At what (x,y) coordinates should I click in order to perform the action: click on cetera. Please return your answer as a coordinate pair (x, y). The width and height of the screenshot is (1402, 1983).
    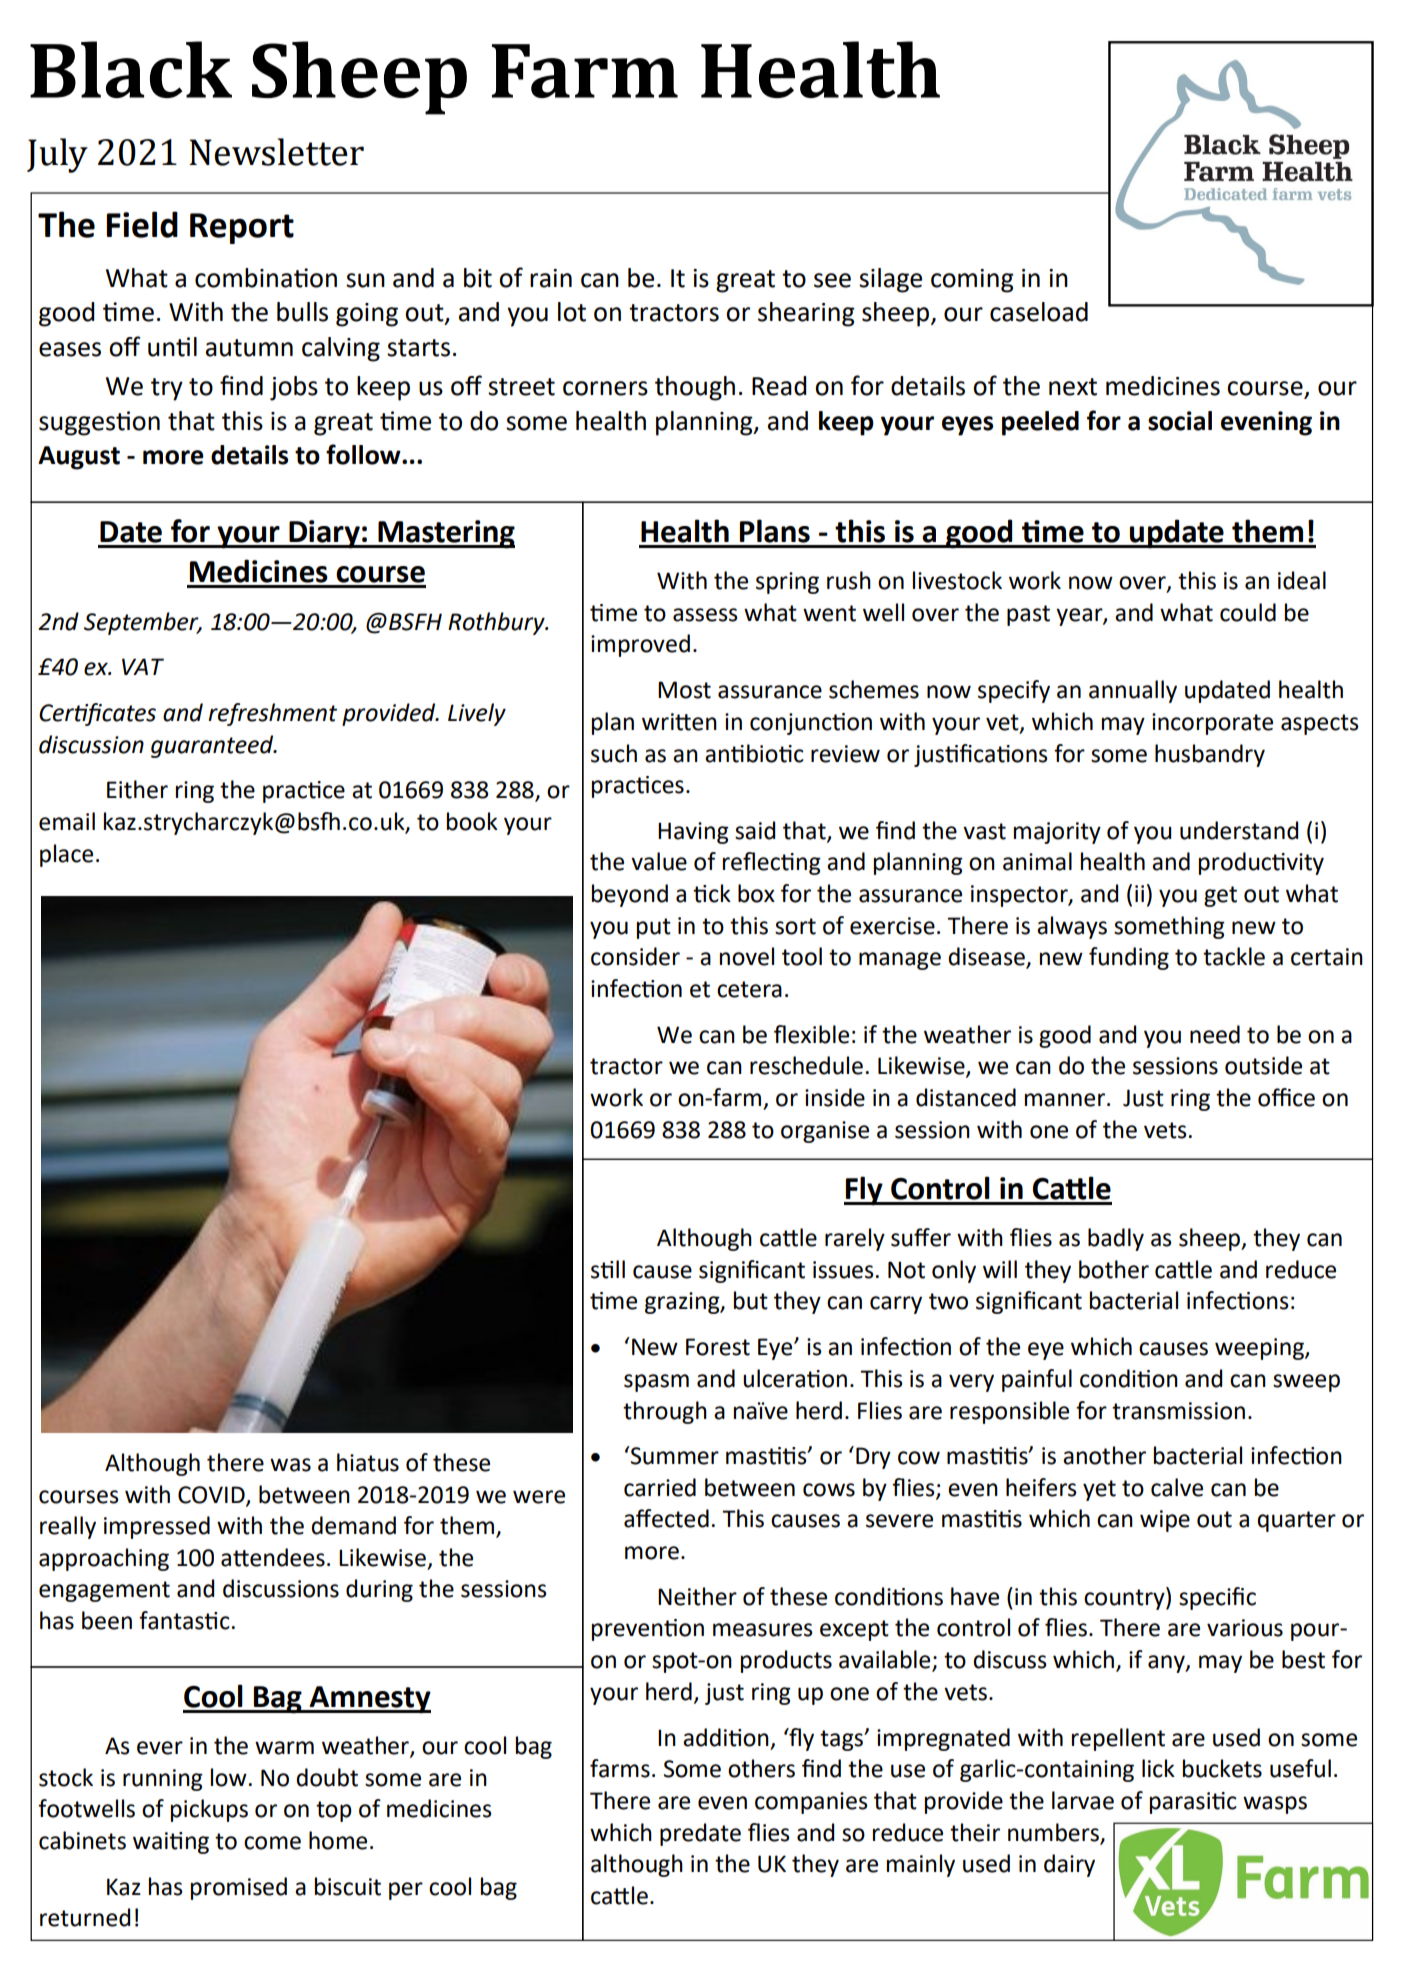
    Looking at the image, I should click on (749, 989).
